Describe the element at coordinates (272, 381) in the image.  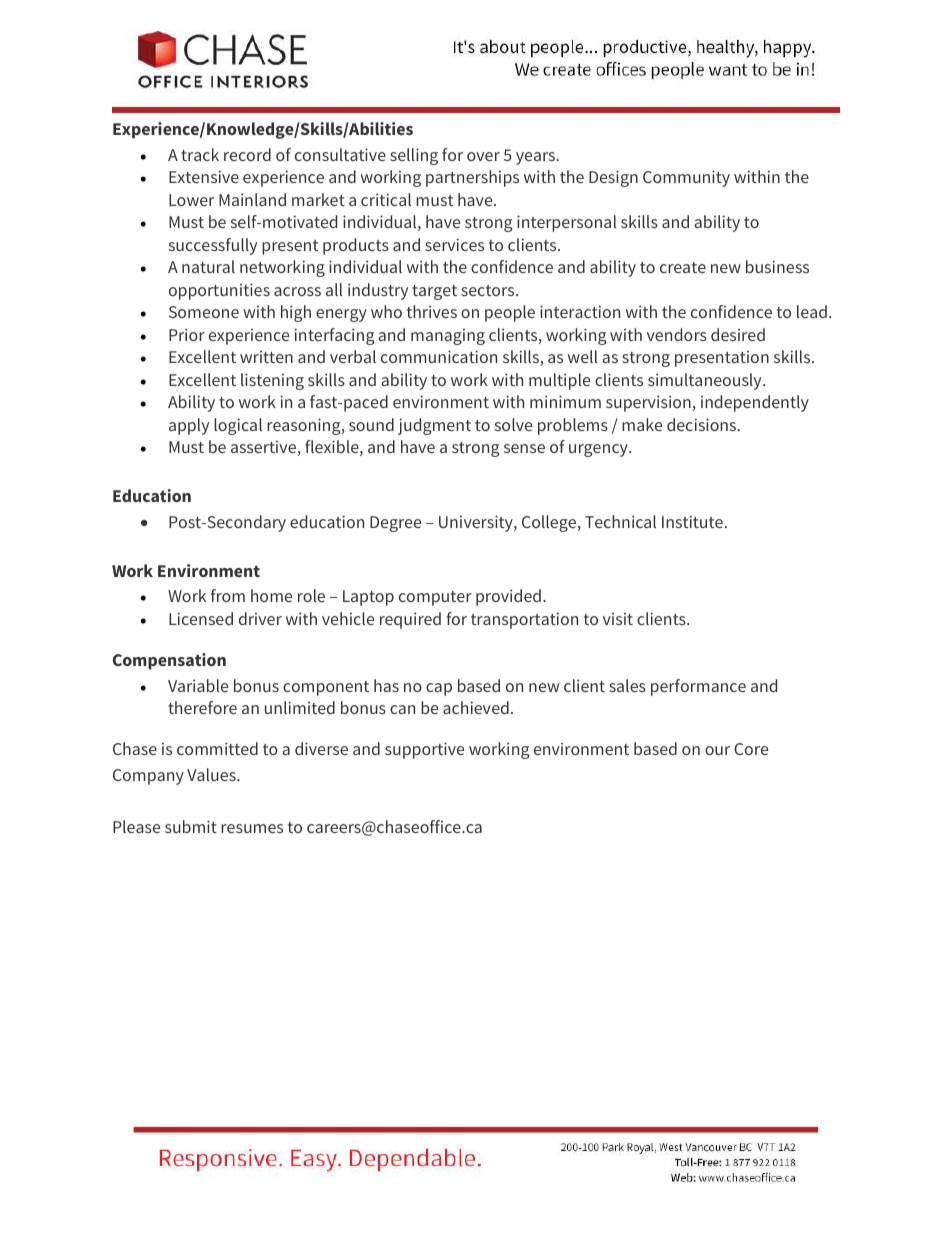
I see `listening` at that location.
